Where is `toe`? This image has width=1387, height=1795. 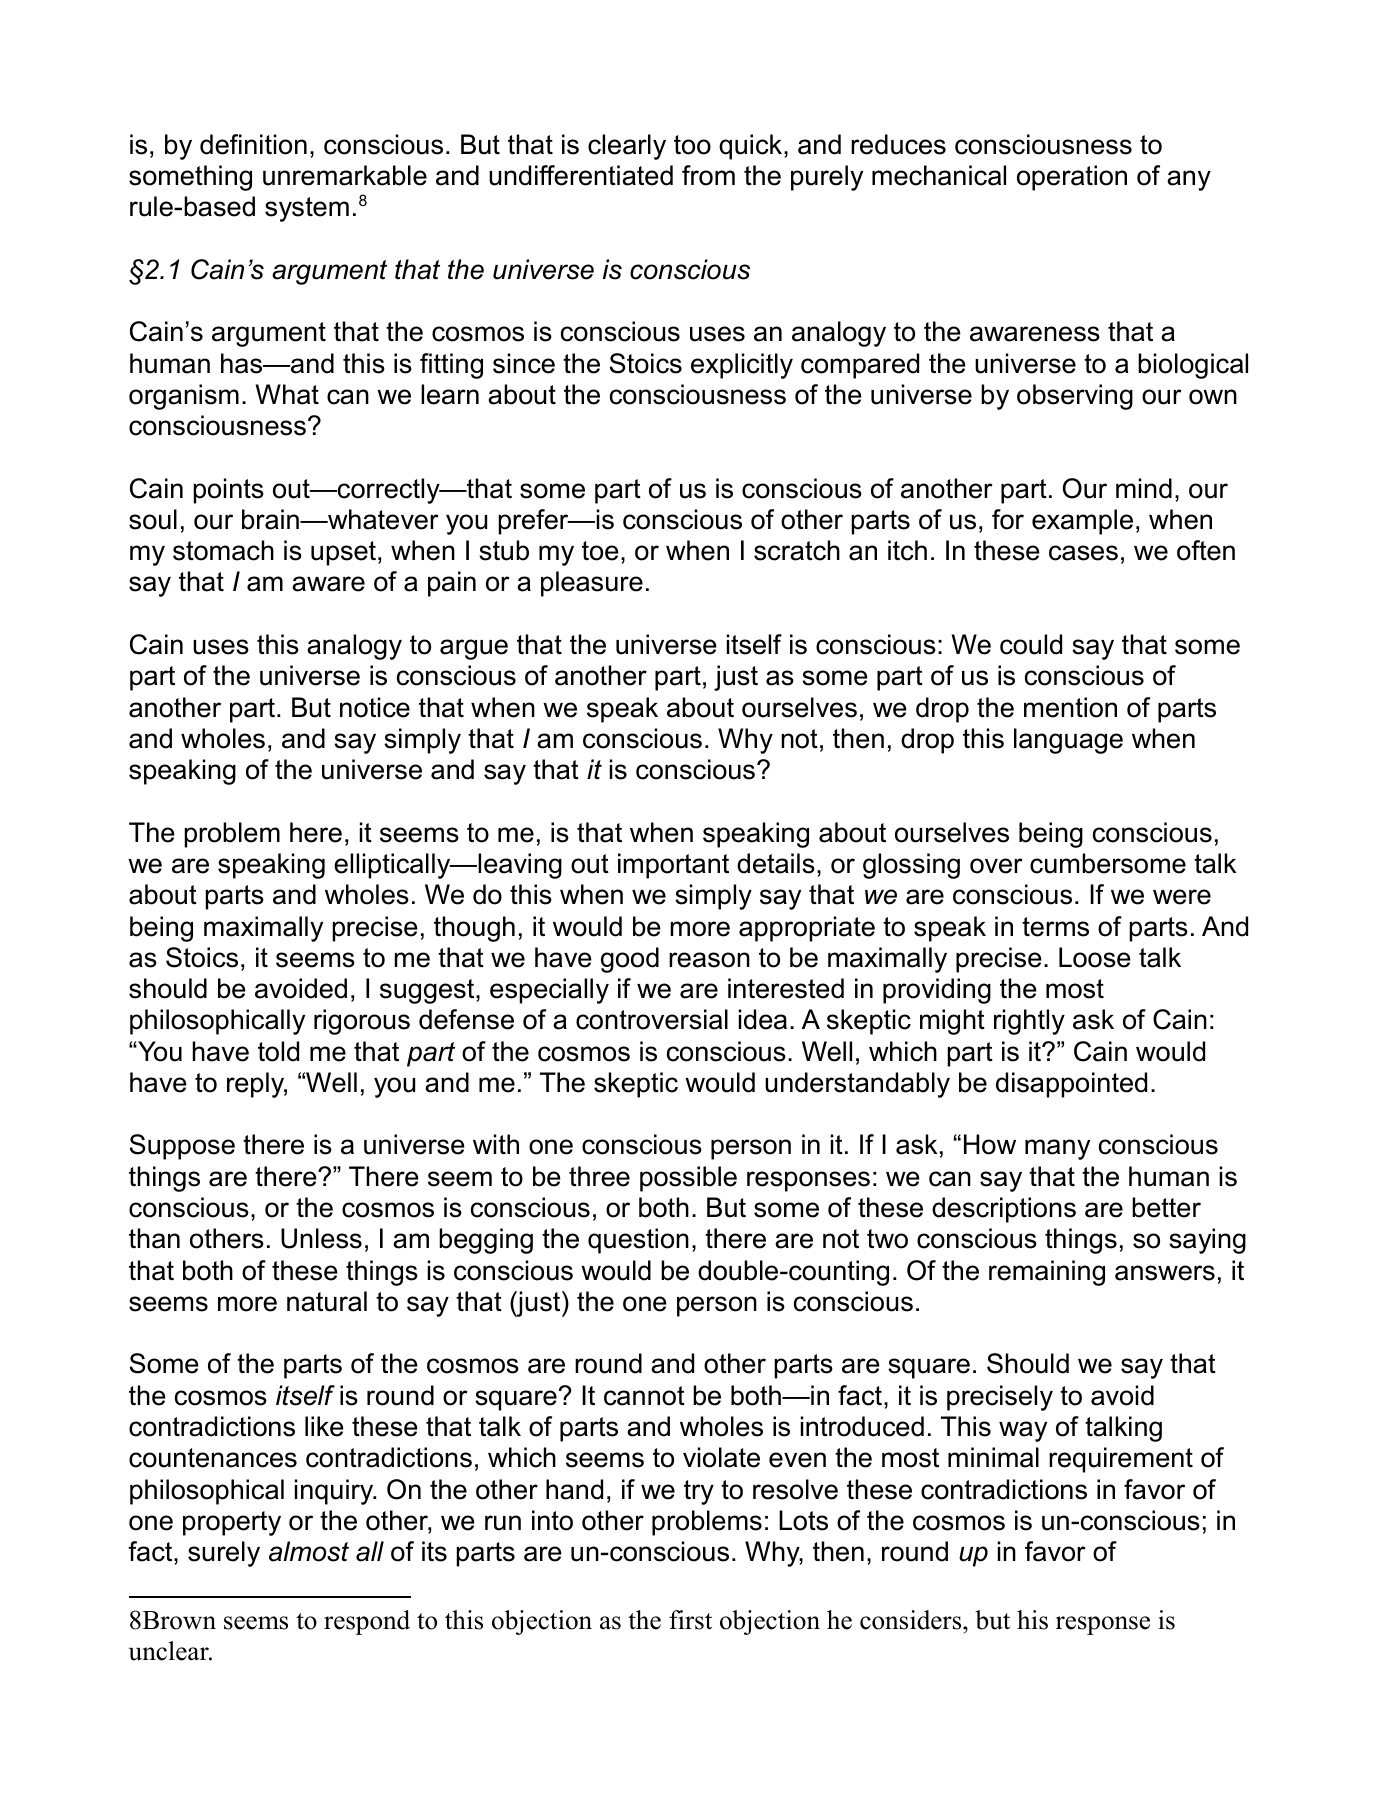 toe is located at coordinates (600, 551).
